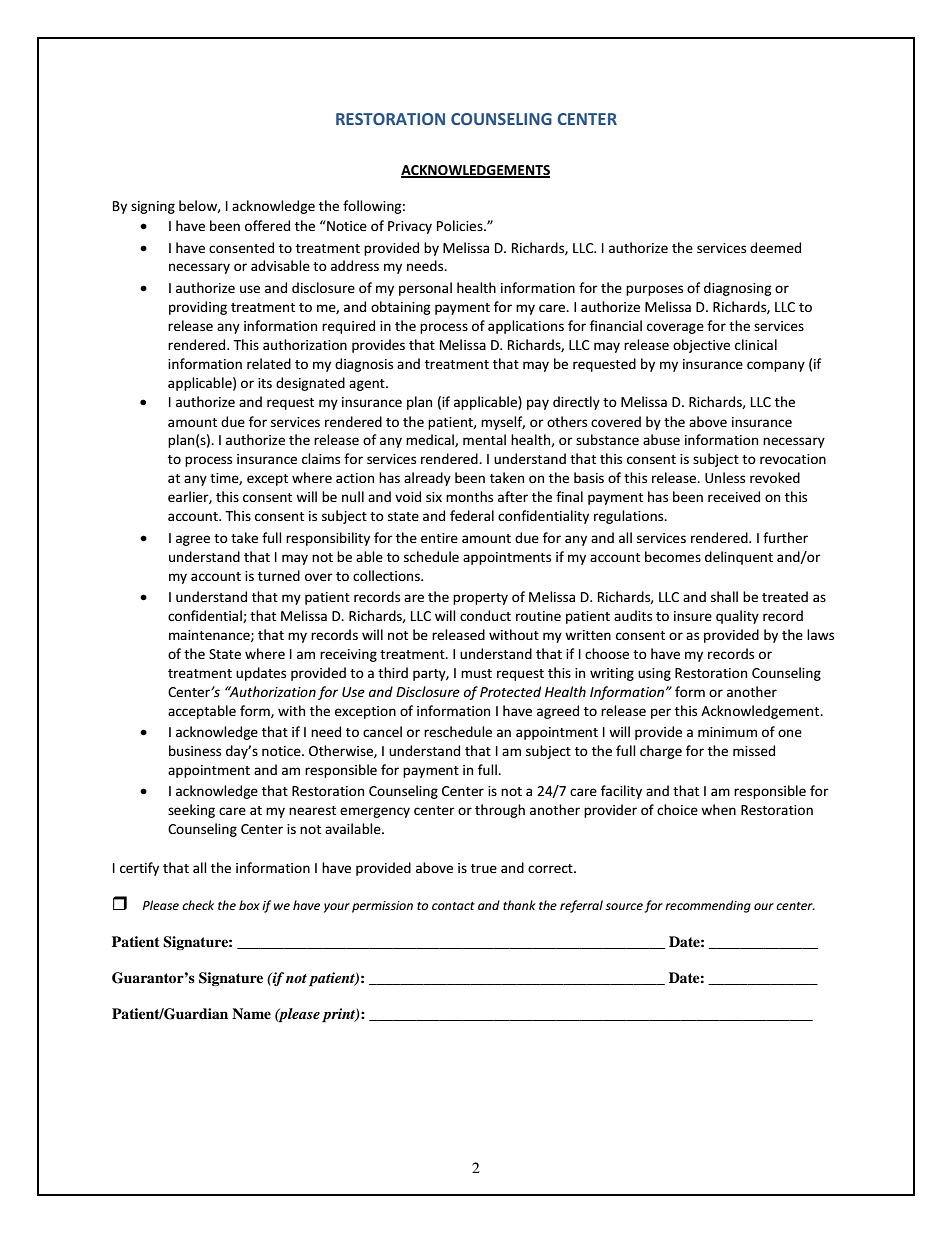 The height and width of the image is (1233, 952). Describe the element at coordinates (251, 1013) in the image. I see `Name` at that location.
